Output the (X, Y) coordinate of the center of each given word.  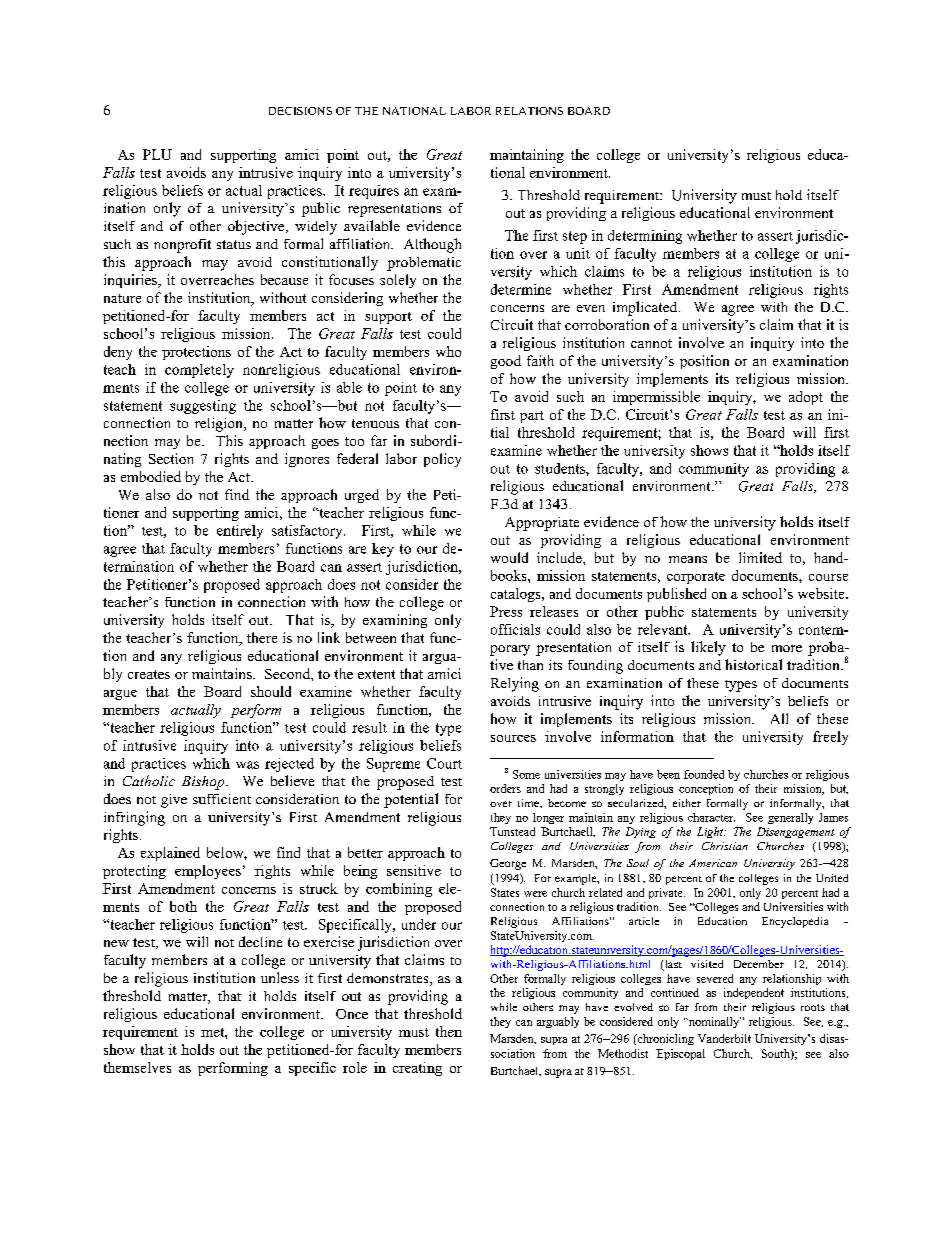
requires (374, 192)
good (506, 362)
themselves (137, 1067)
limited (760, 557)
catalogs (517, 595)
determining (645, 237)
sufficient (222, 799)
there (262, 637)
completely (199, 371)
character (711, 817)
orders (505, 788)
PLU (157, 154)
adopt (806, 398)
